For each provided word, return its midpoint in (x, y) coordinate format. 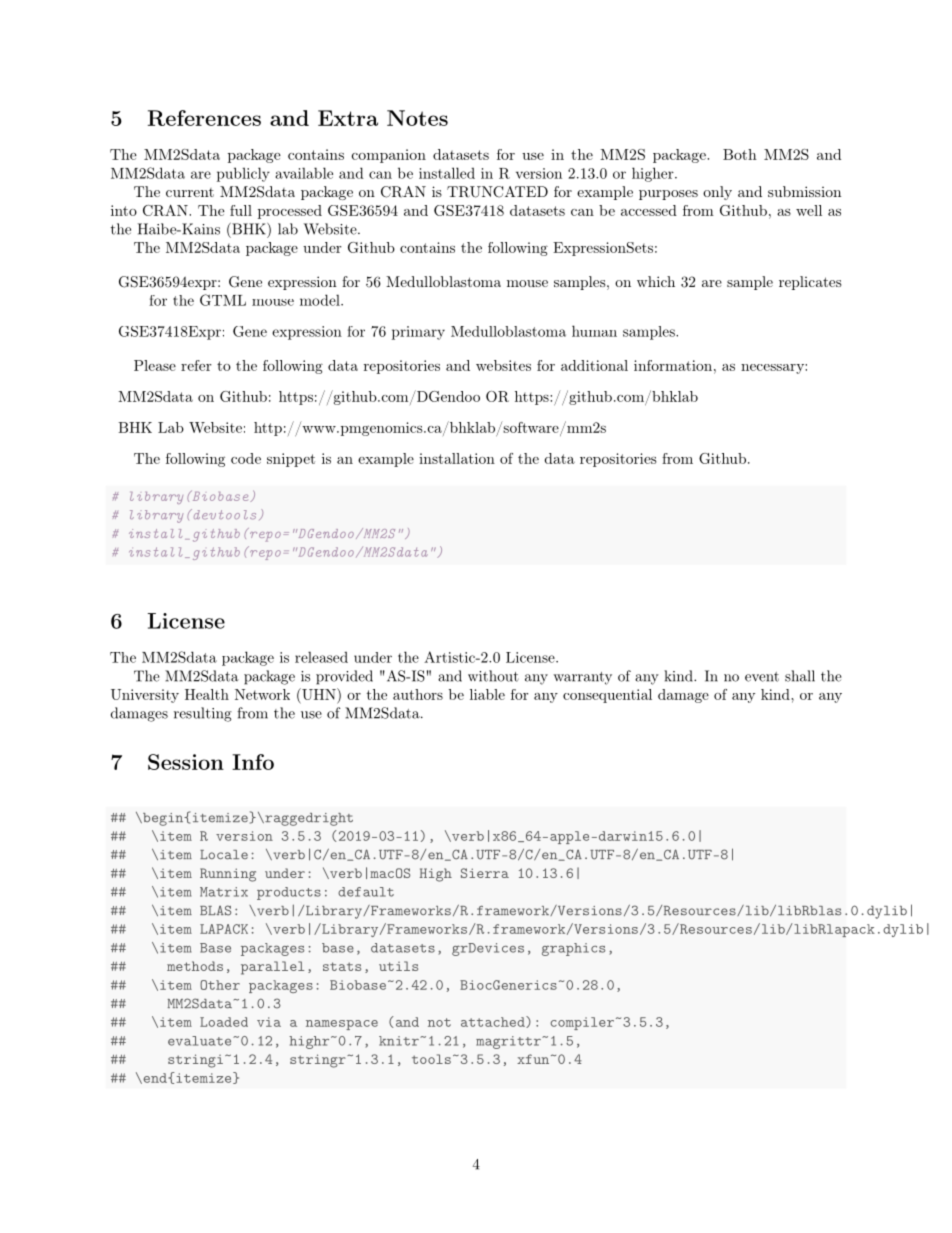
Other (220, 985)
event (762, 677)
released (321, 657)
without (493, 676)
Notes (417, 118)
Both (740, 154)
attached (494, 1022)
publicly (243, 174)
